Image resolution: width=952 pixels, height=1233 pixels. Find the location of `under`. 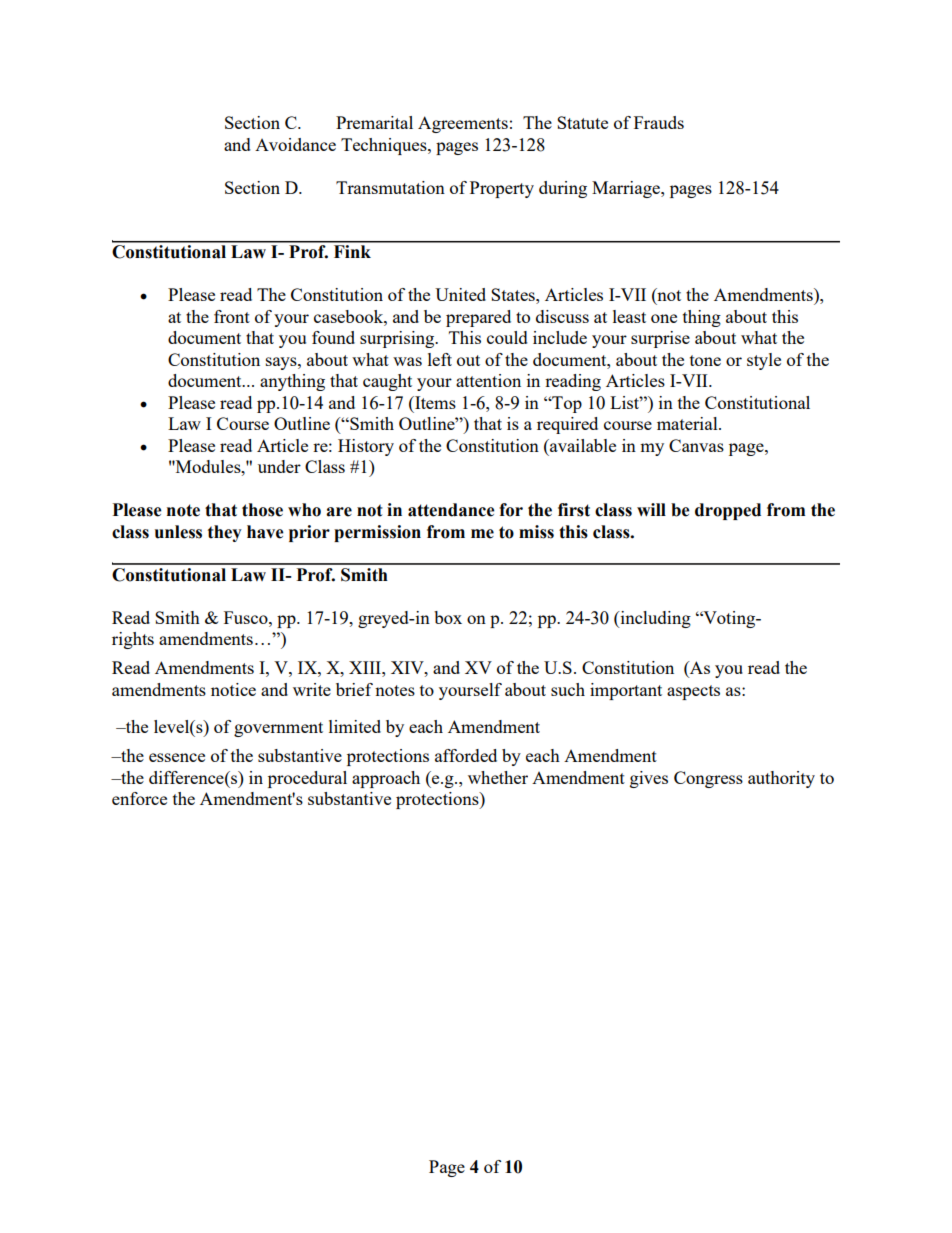

under is located at coordinates (279, 466).
